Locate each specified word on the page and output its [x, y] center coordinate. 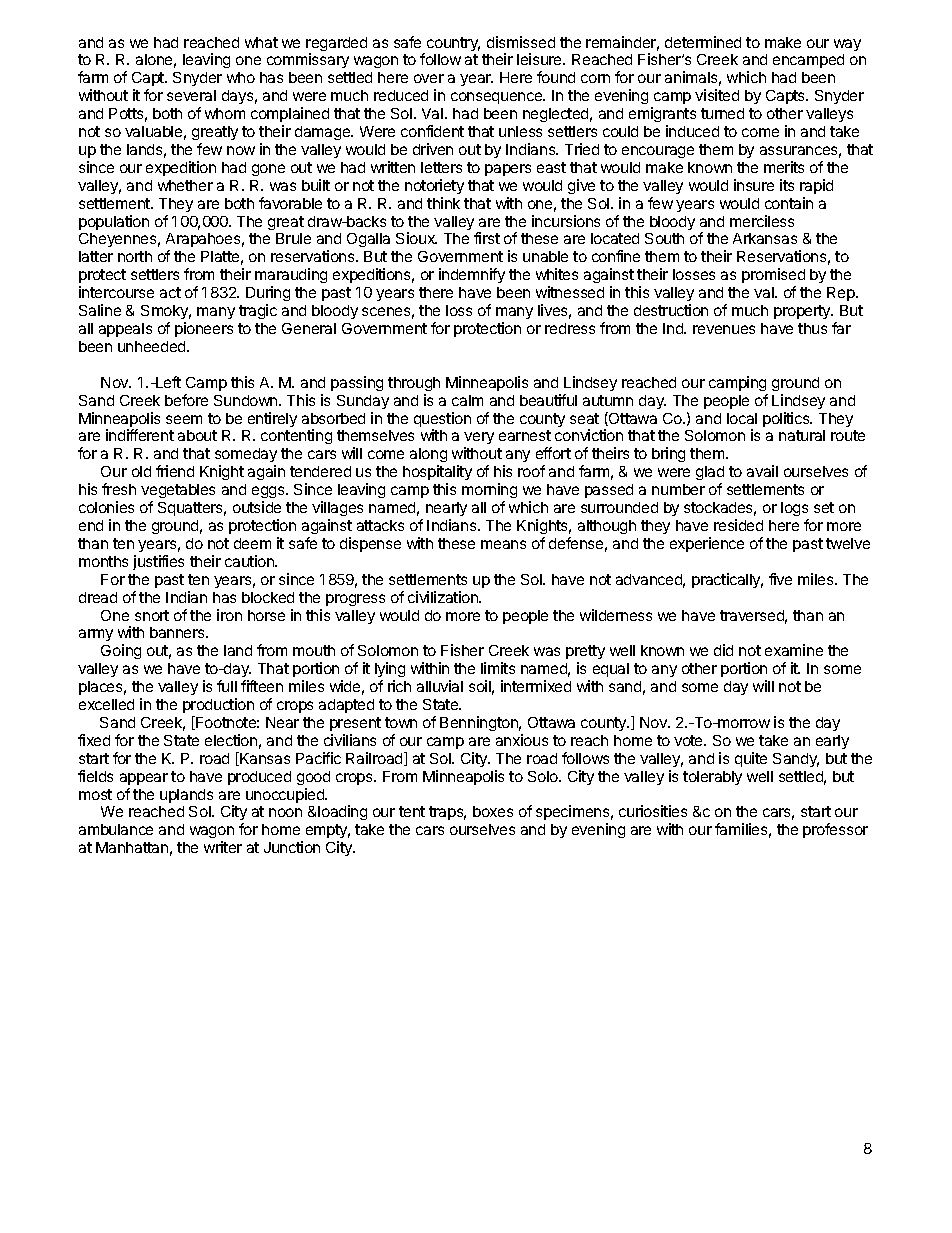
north [135, 256]
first [487, 238]
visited [717, 95]
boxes [493, 811]
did [723, 650]
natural [802, 435]
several [191, 95]
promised [773, 275]
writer [223, 847]
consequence [498, 98]
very [479, 440]
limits [498, 668]
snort [152, 615]
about [197, 435]
